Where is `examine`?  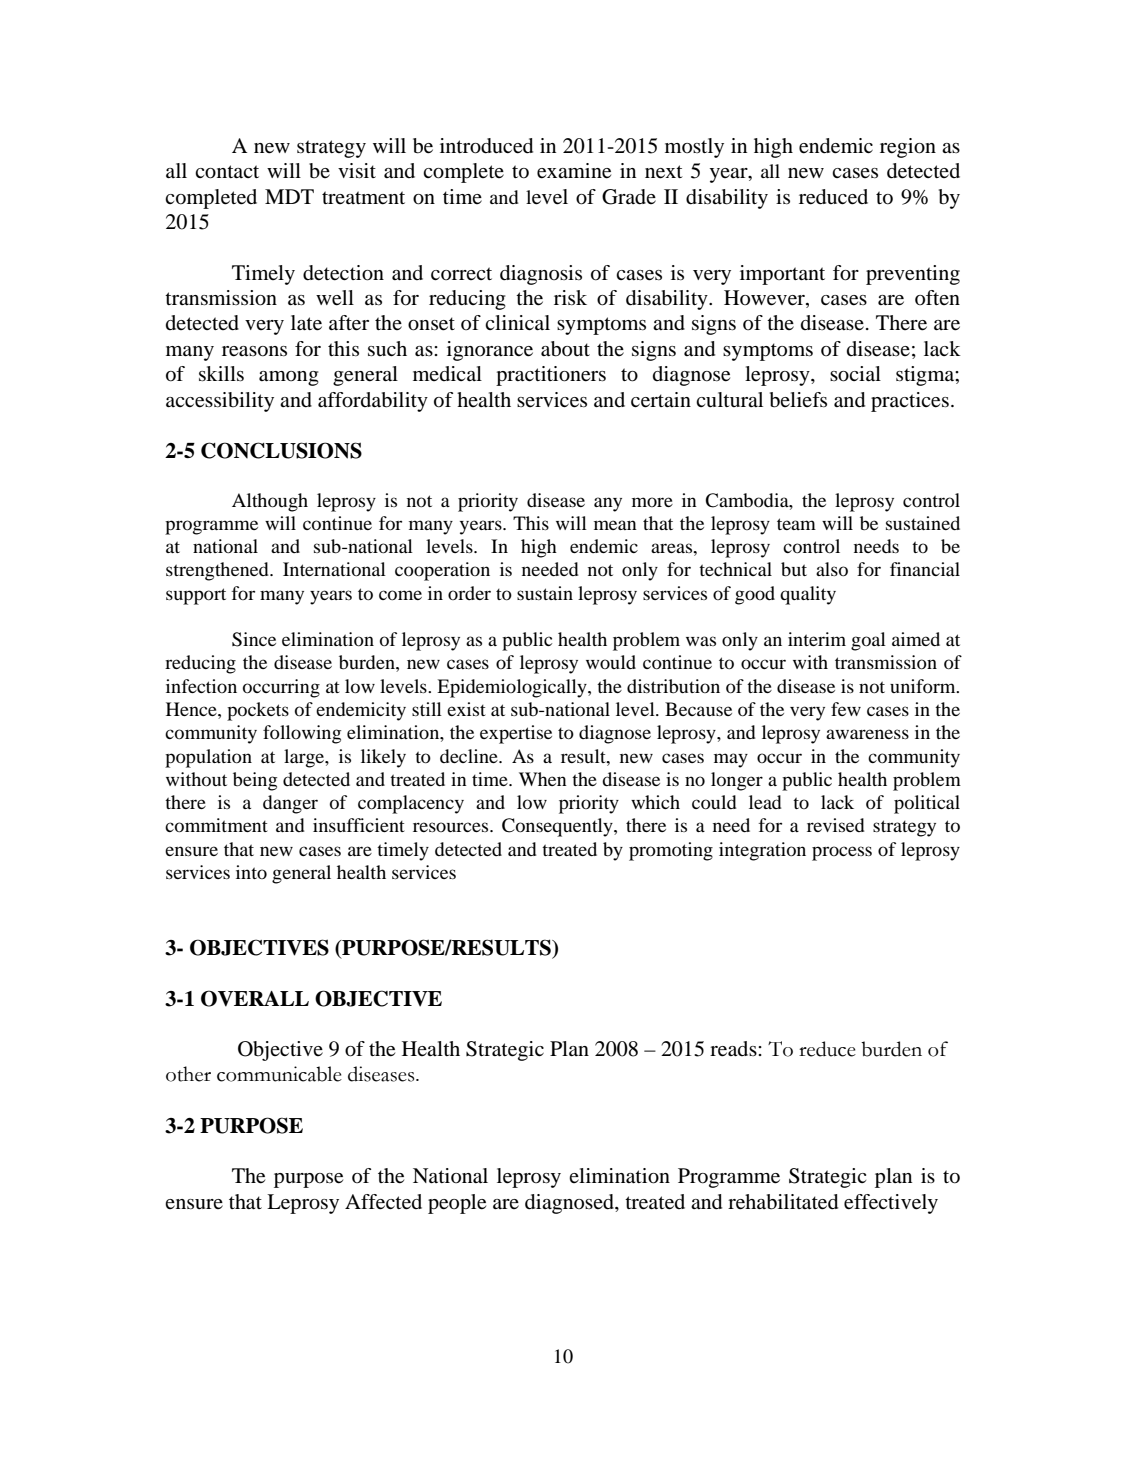
examine is located at coordinates (574, 171).
